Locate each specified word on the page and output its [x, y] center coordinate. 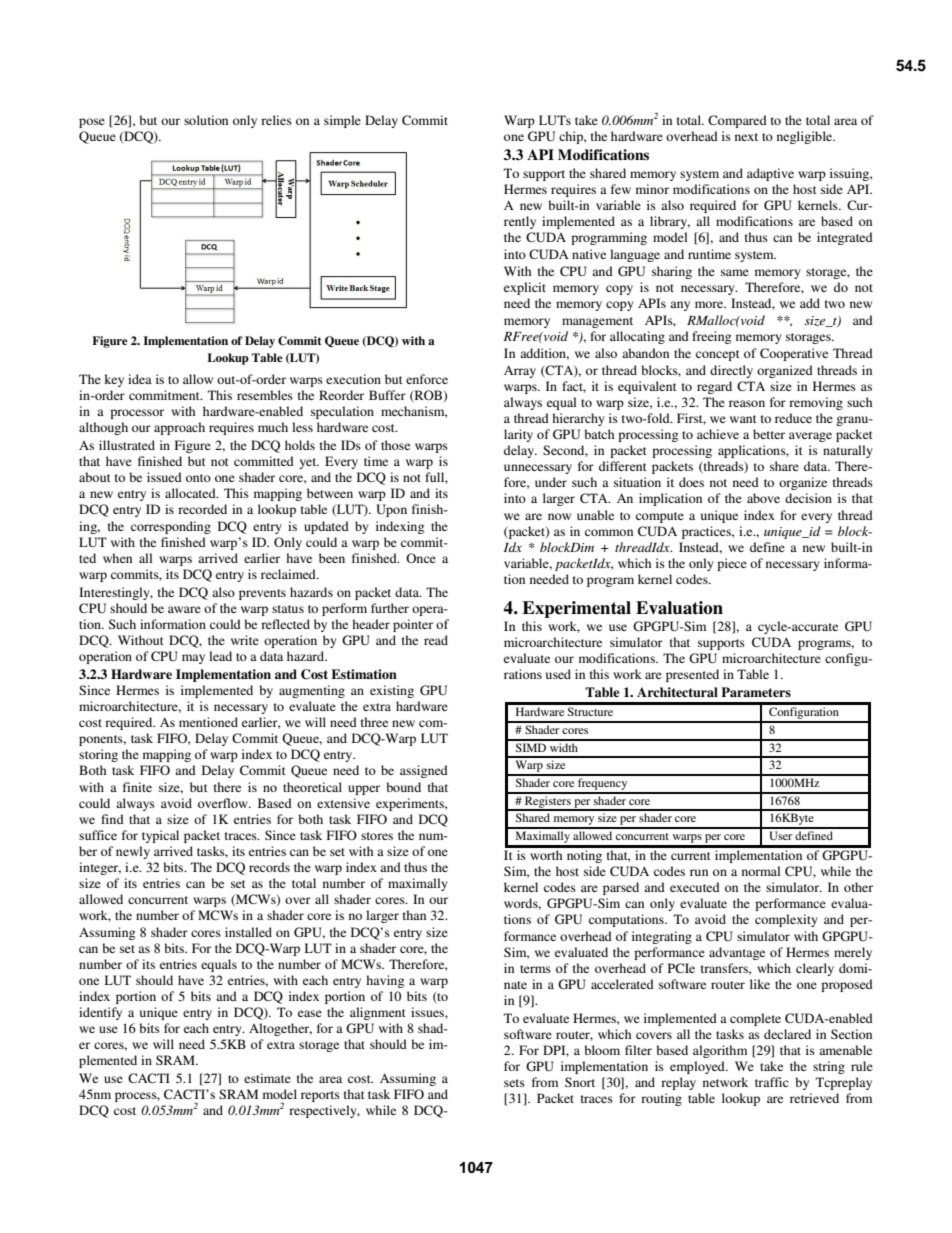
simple [342, 121]
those [395, 445]
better [769, 434]
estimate [267, 1078]
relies [276, 120]
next [746, 137]
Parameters [756, 692]
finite [137, 787]
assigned [424, 771]
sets [514, 1083]
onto [198, 478]
